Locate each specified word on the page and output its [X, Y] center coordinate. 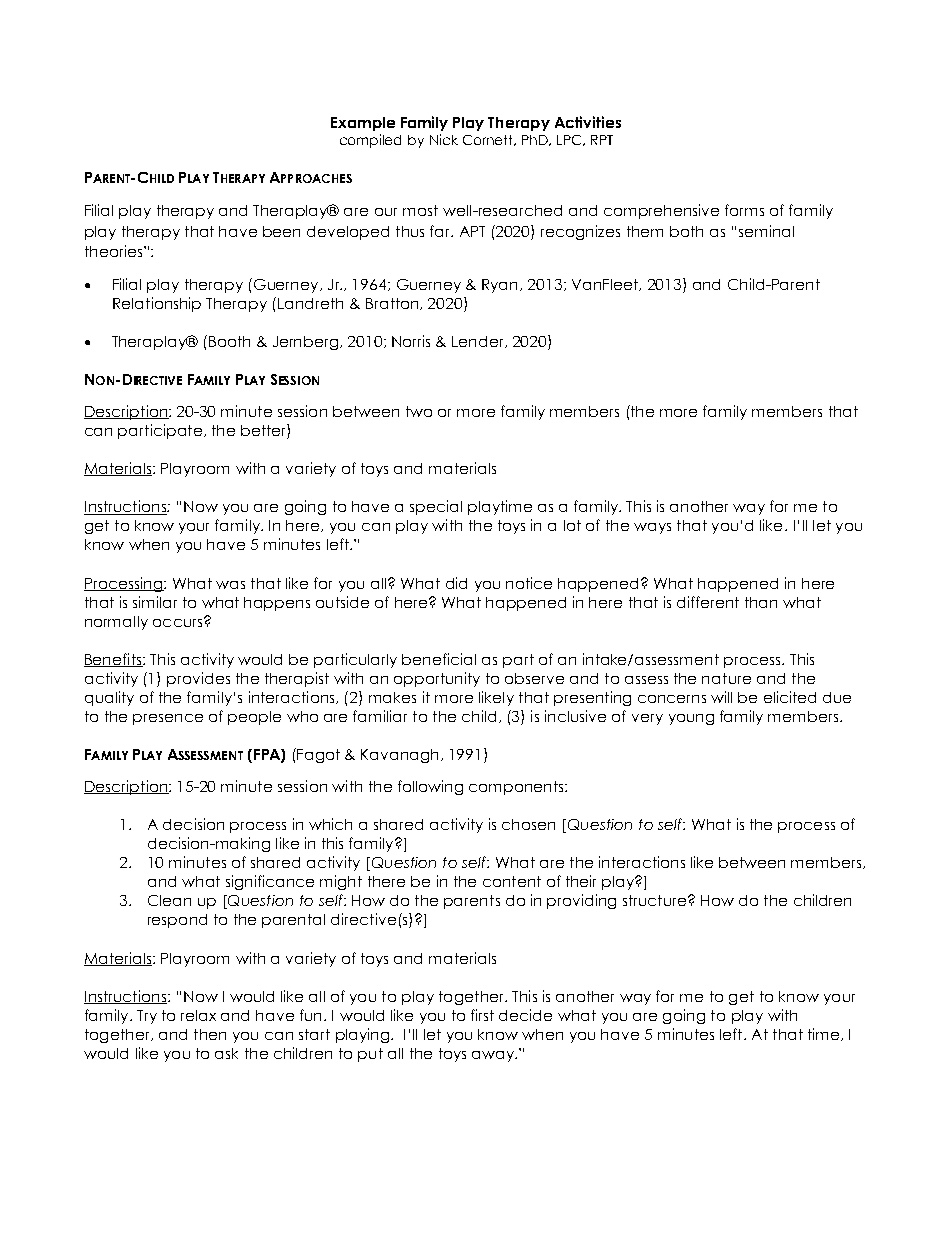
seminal [766, 231]
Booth [229, 341]
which [330, 824]
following [430, 787]
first [482, 1015]
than [761, 602]
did [456, 583]
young [691, 719]
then [210, 1034]
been [281, 231]
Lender [479, 342]
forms [744, 210]
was [230, 585]
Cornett [489, 140]
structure [656, 900]
